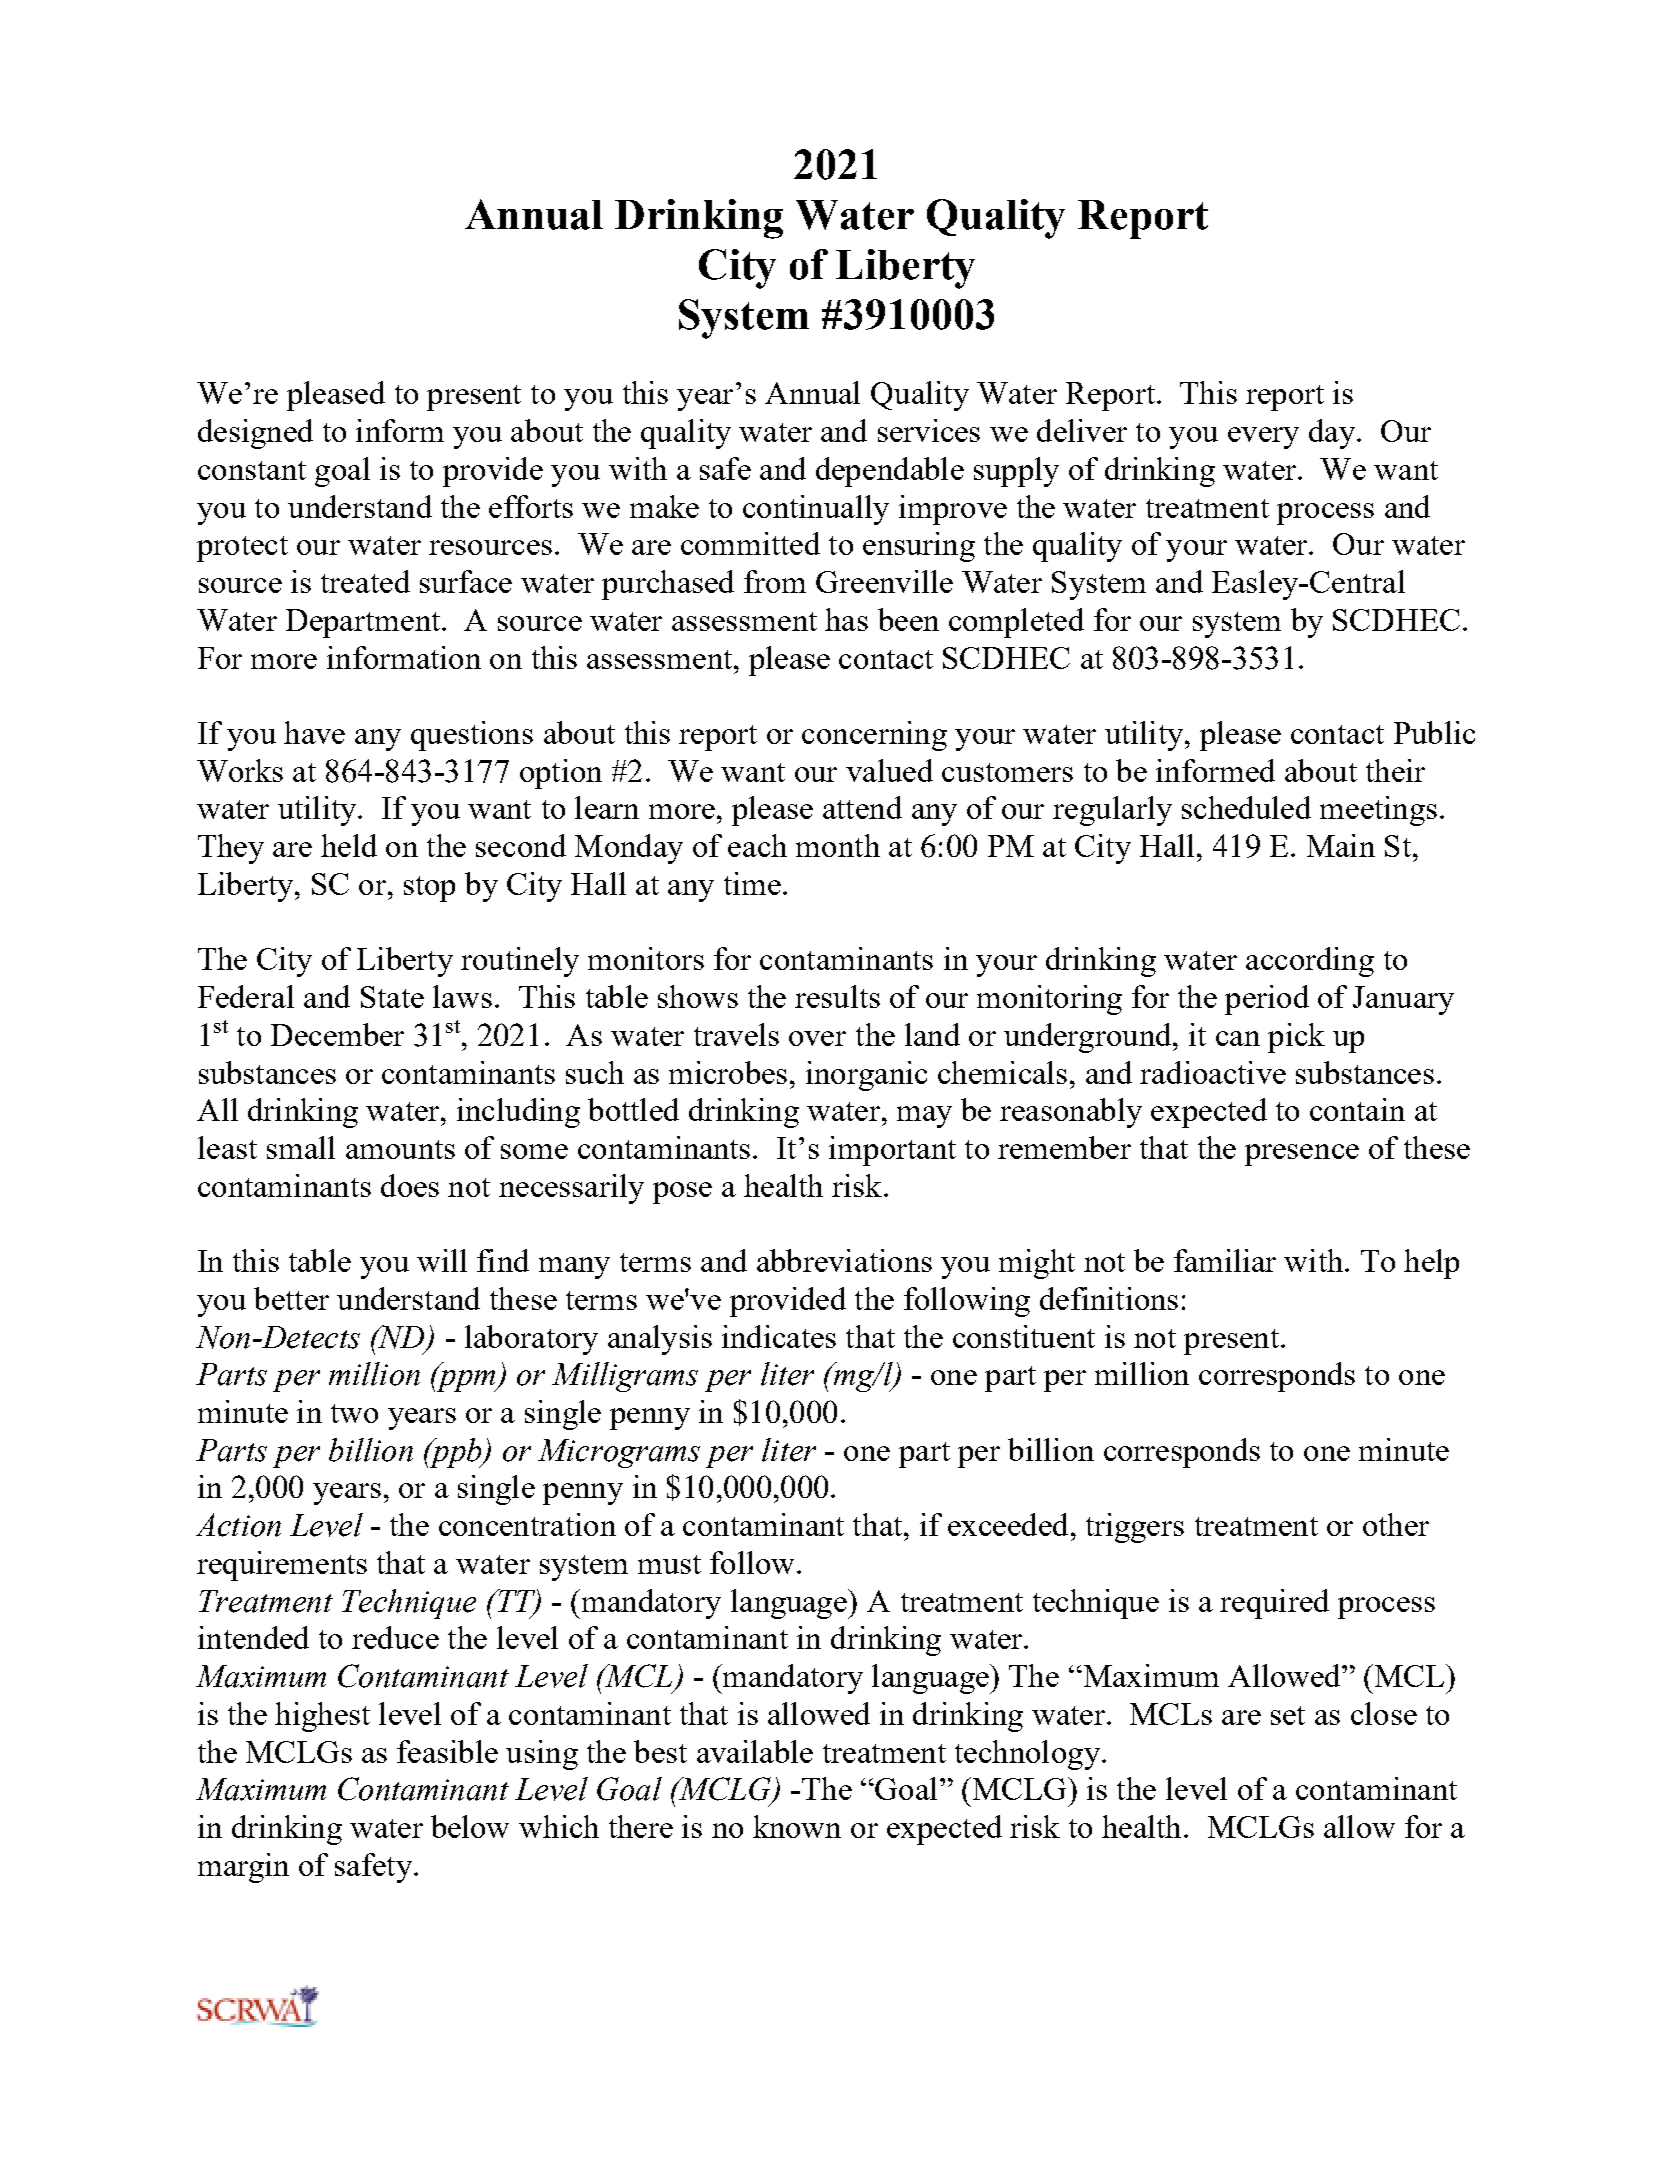 Image resolution: width=1674 pixels, height=2166 pixels. I want to click on below, so click(470, 1826).
